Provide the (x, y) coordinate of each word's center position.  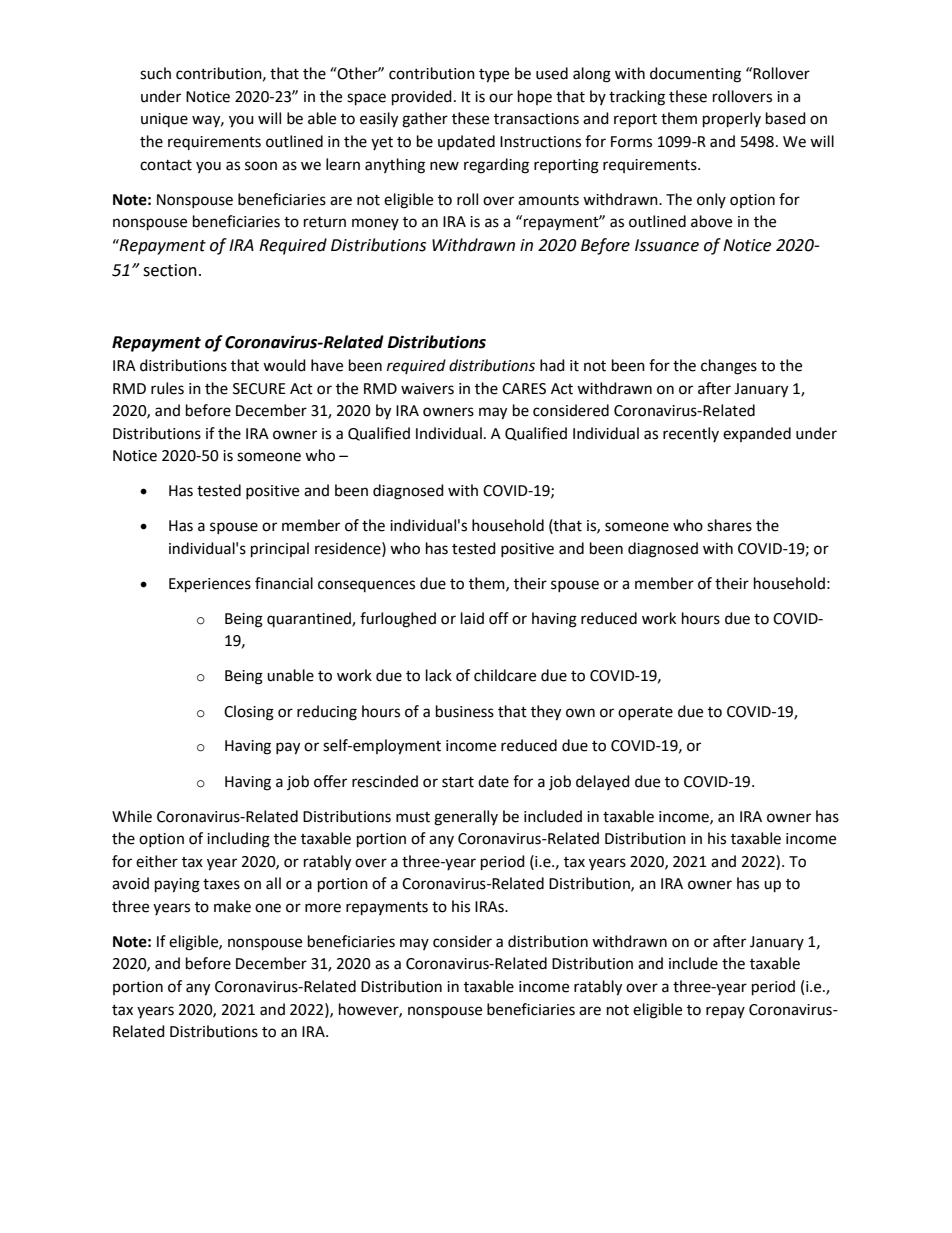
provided (422, 98)
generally (466, 818)
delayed (603, 782)
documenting (695, 75)
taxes (221, 884)
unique (164, 120)
